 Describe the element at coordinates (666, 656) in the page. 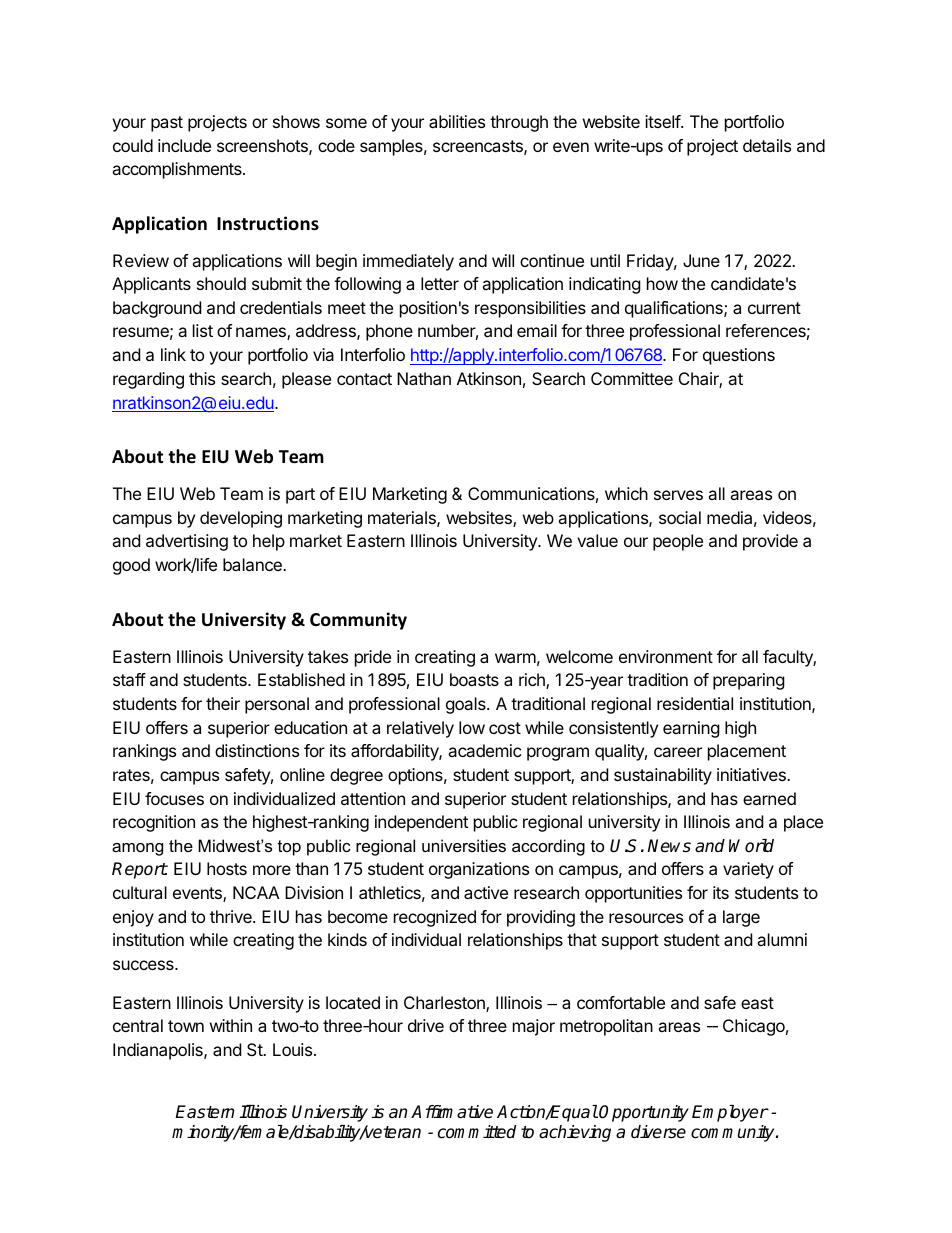

I see `environment` at that location.
